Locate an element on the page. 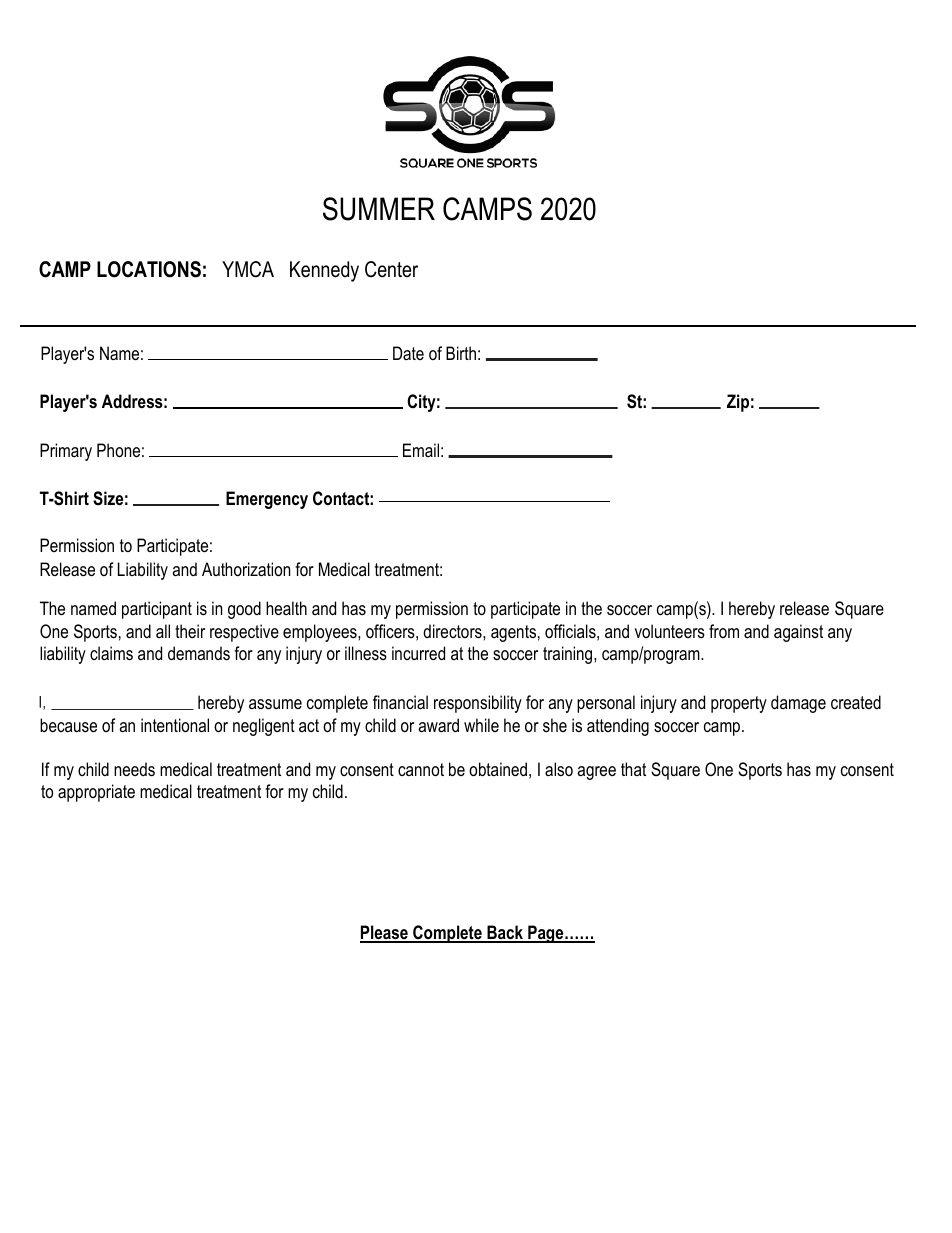  directors is located at coordinates (453, 631).
